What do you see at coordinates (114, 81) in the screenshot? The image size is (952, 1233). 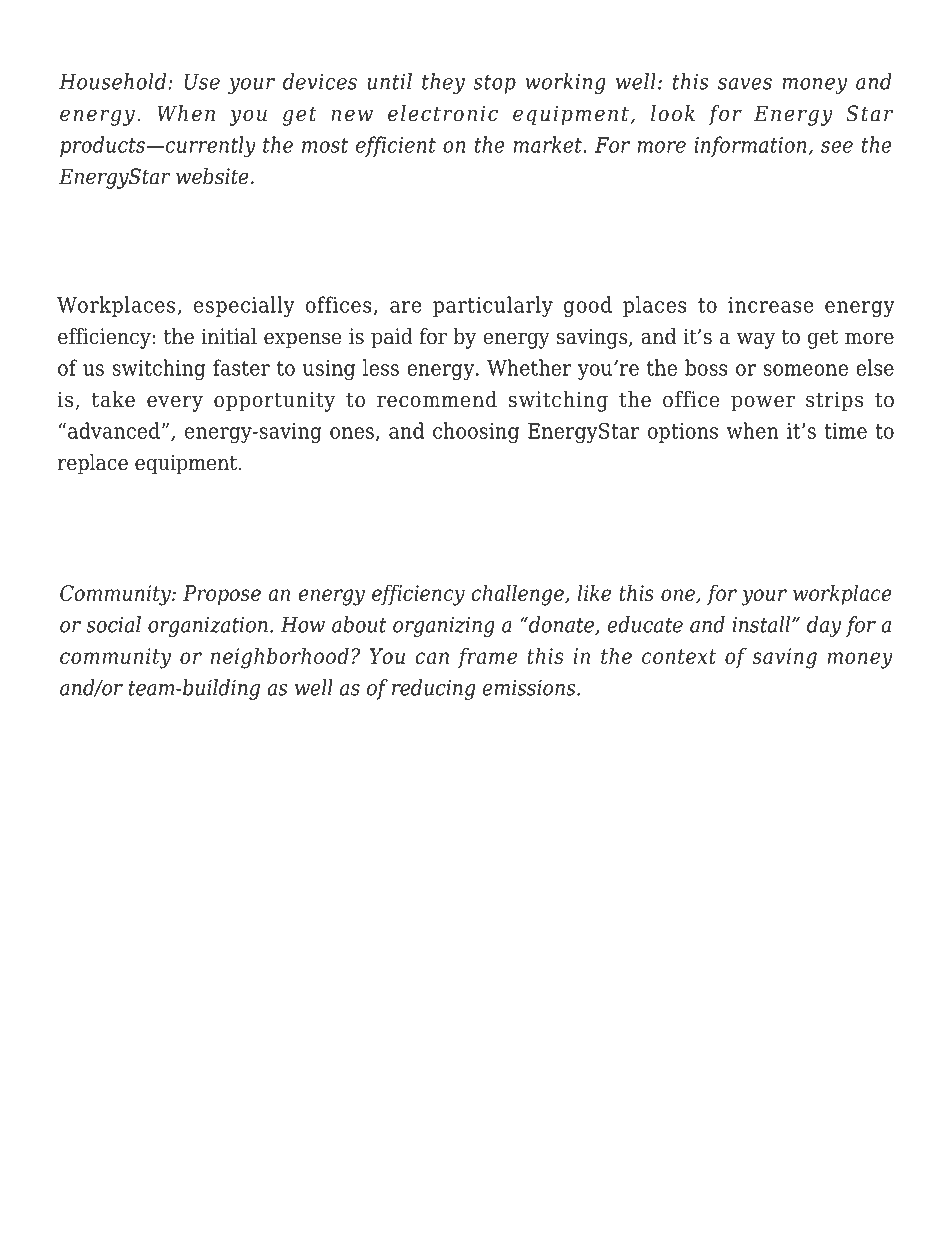 I see `Household` at bounding box center [114, 81].
